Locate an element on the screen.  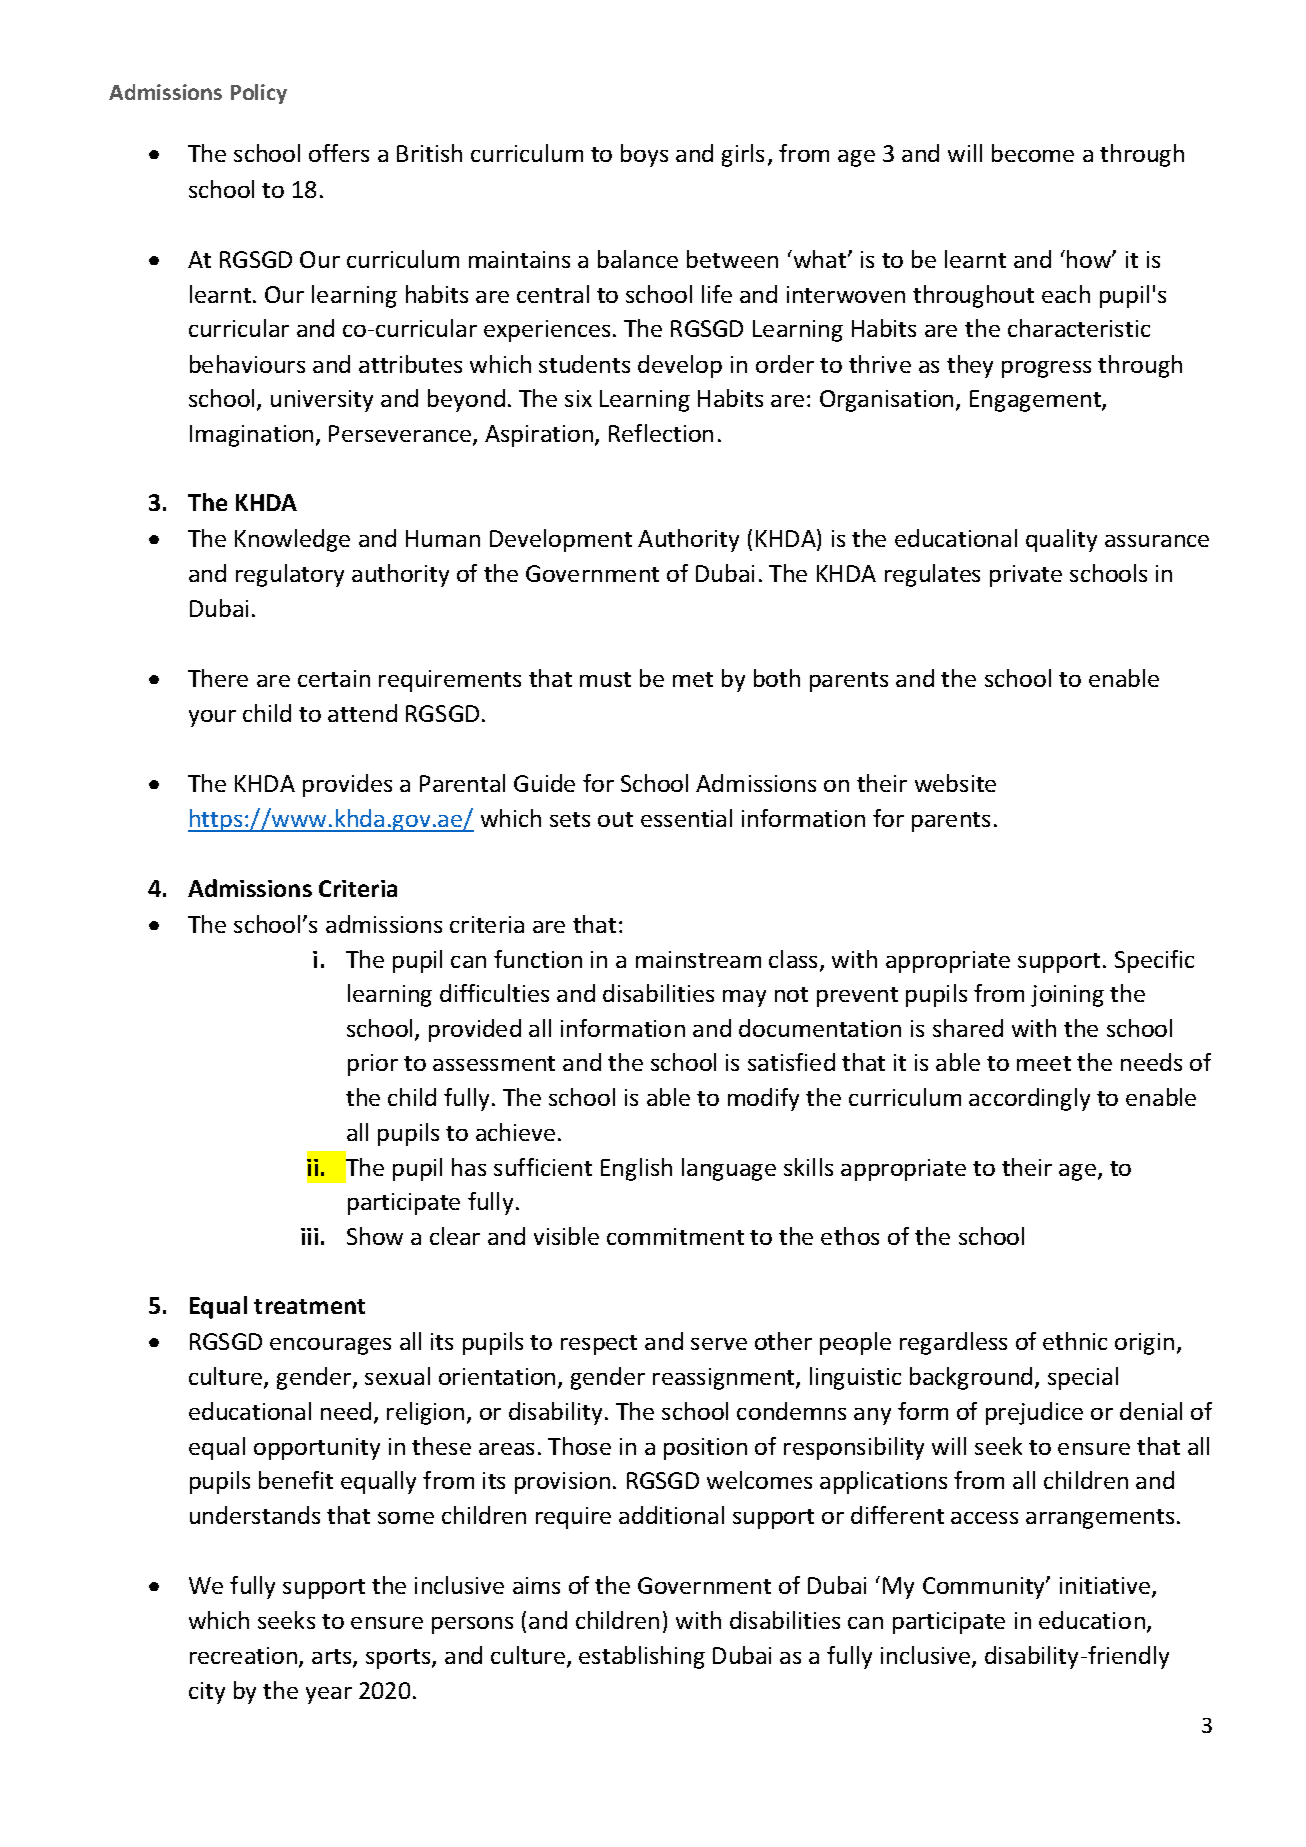
iii is located at coordinates (309, 1236).
